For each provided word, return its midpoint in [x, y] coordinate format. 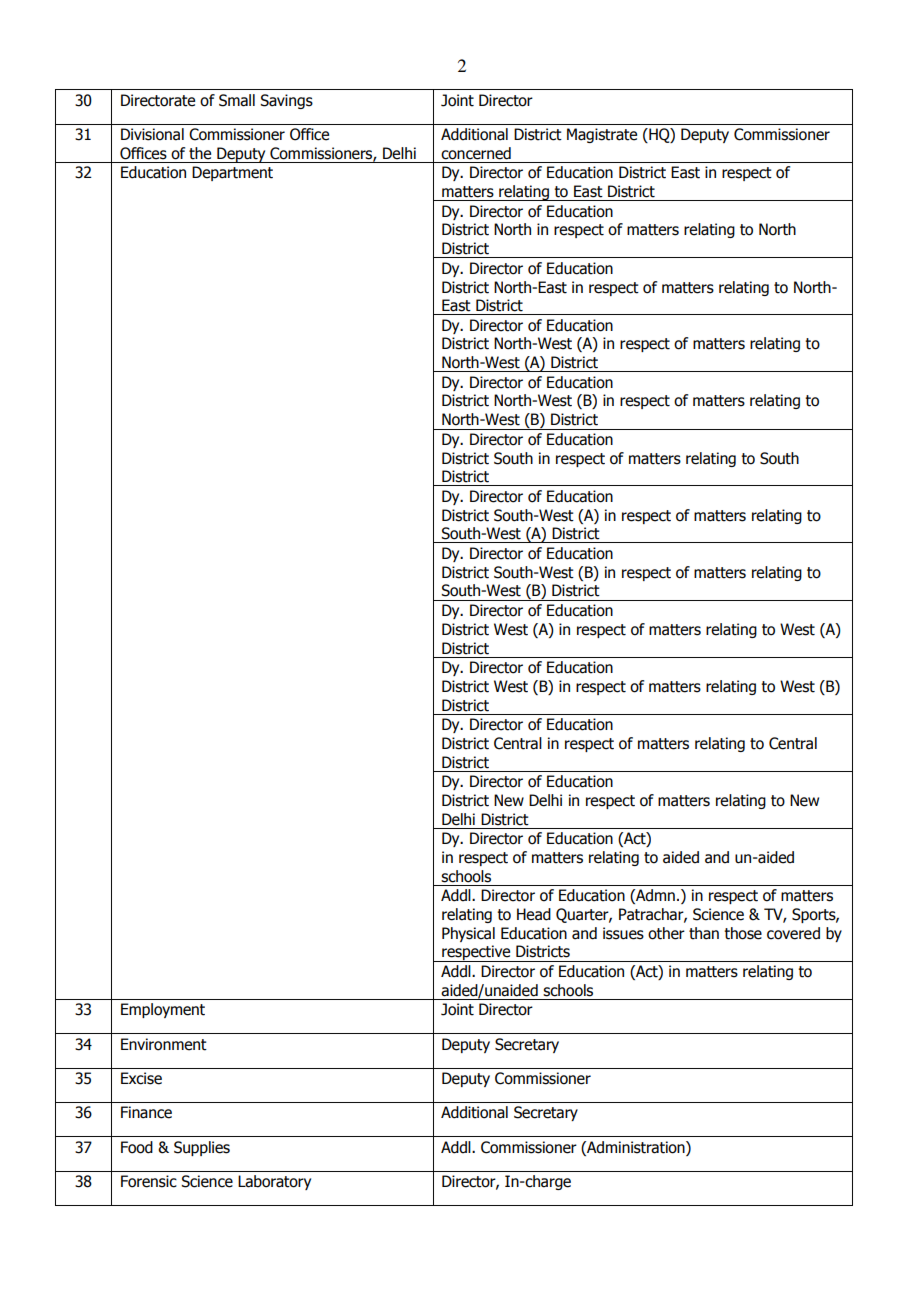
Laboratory [274, 1182]
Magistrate [602, 135]
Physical [468, 934]
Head [534, 914]
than [704, 933]
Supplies [202, 1148]
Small [237, 100]
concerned [476, 153]
